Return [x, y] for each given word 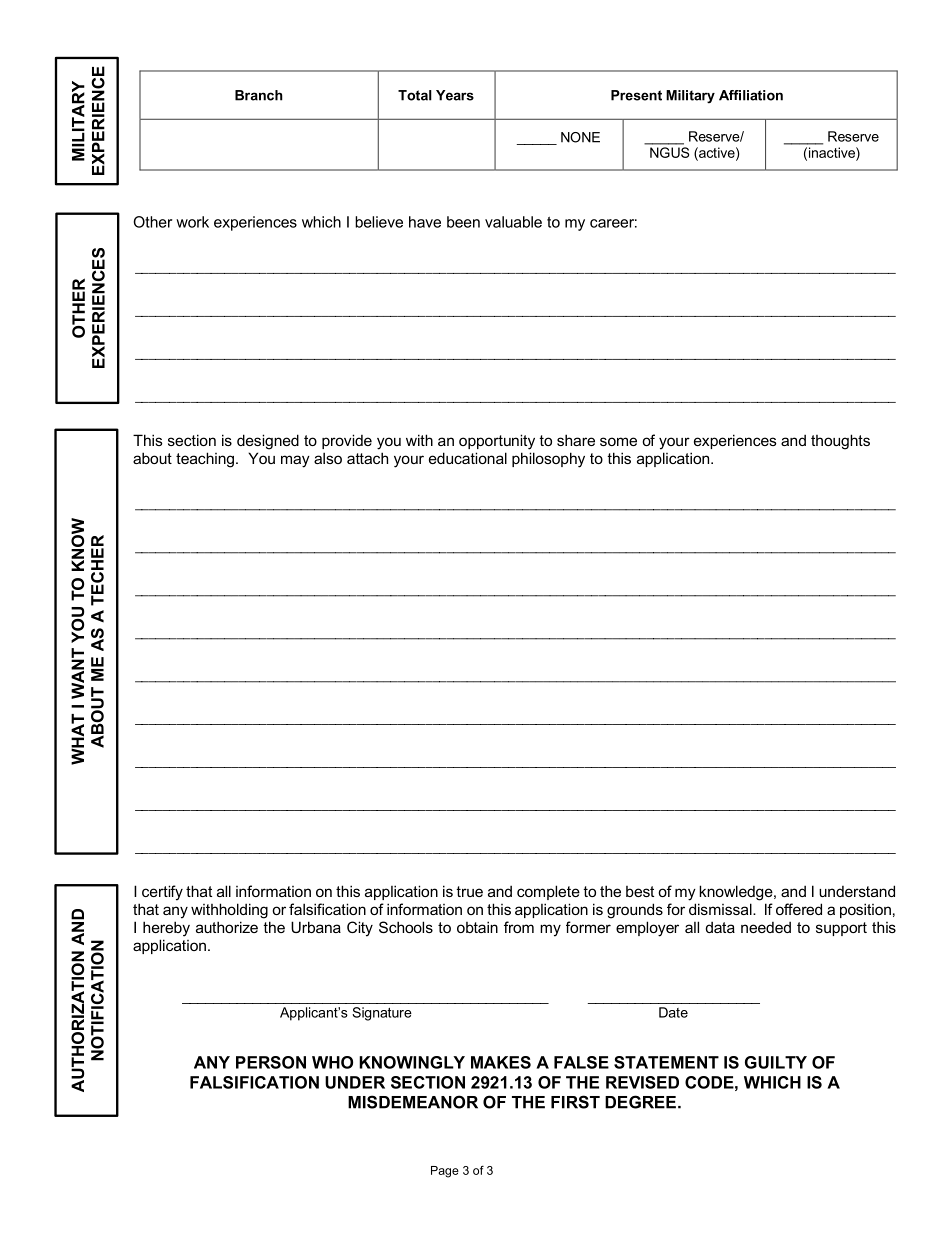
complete [548, 892]
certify [162, 893]
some [618, 441]
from [519, 927]
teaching [205, 460]
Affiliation [751, 95]
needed [766, 927]
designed [268, 442]
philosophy [548, 460]
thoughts [840, 442]
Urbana [316, 927]
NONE [580, 137]
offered [799, 909]
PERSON [271, 1062]
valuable [513, 222]
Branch [259, 95]
